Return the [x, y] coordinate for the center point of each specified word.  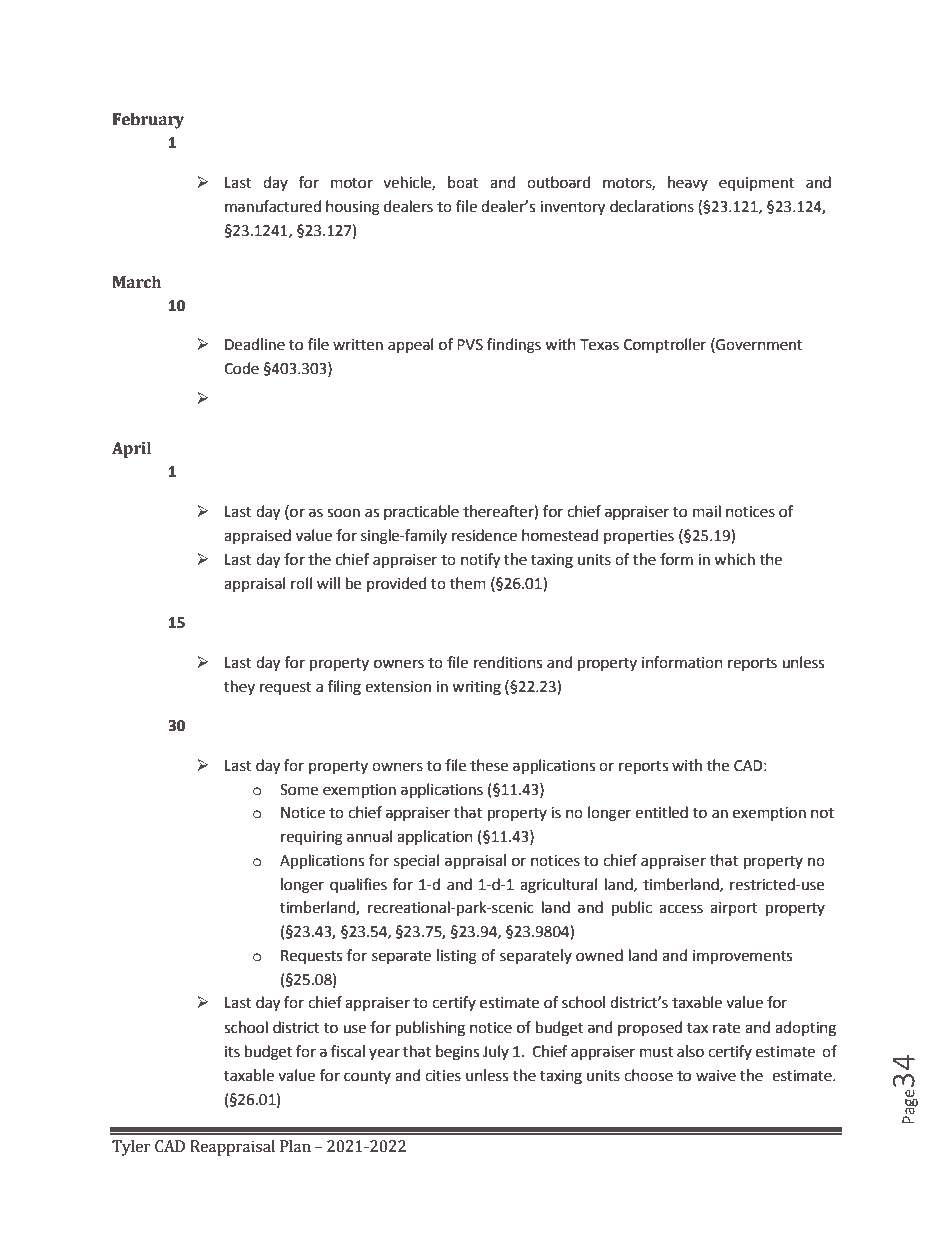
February [148, 121]
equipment [756, 184]
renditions [508, 662]
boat [463, 182]
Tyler [131, 1148]
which [734, 559]
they [239, 687]
